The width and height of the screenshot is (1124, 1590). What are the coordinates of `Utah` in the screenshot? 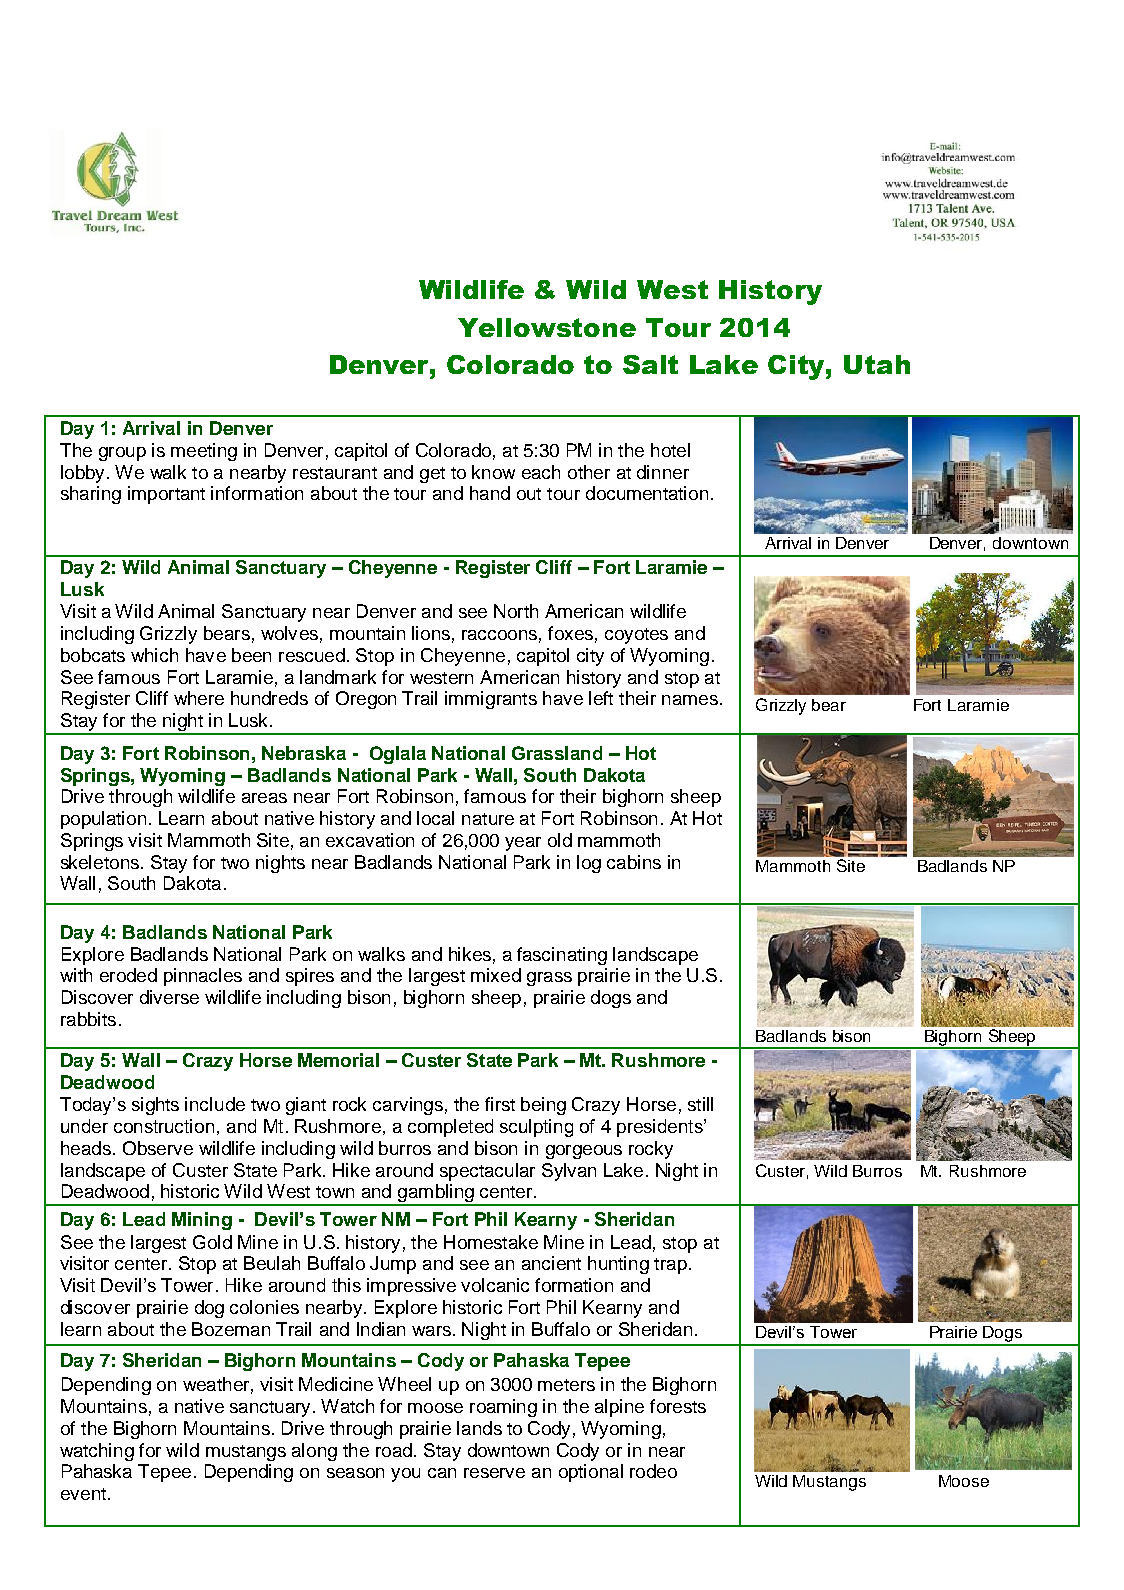 It's located at (877, 364).
